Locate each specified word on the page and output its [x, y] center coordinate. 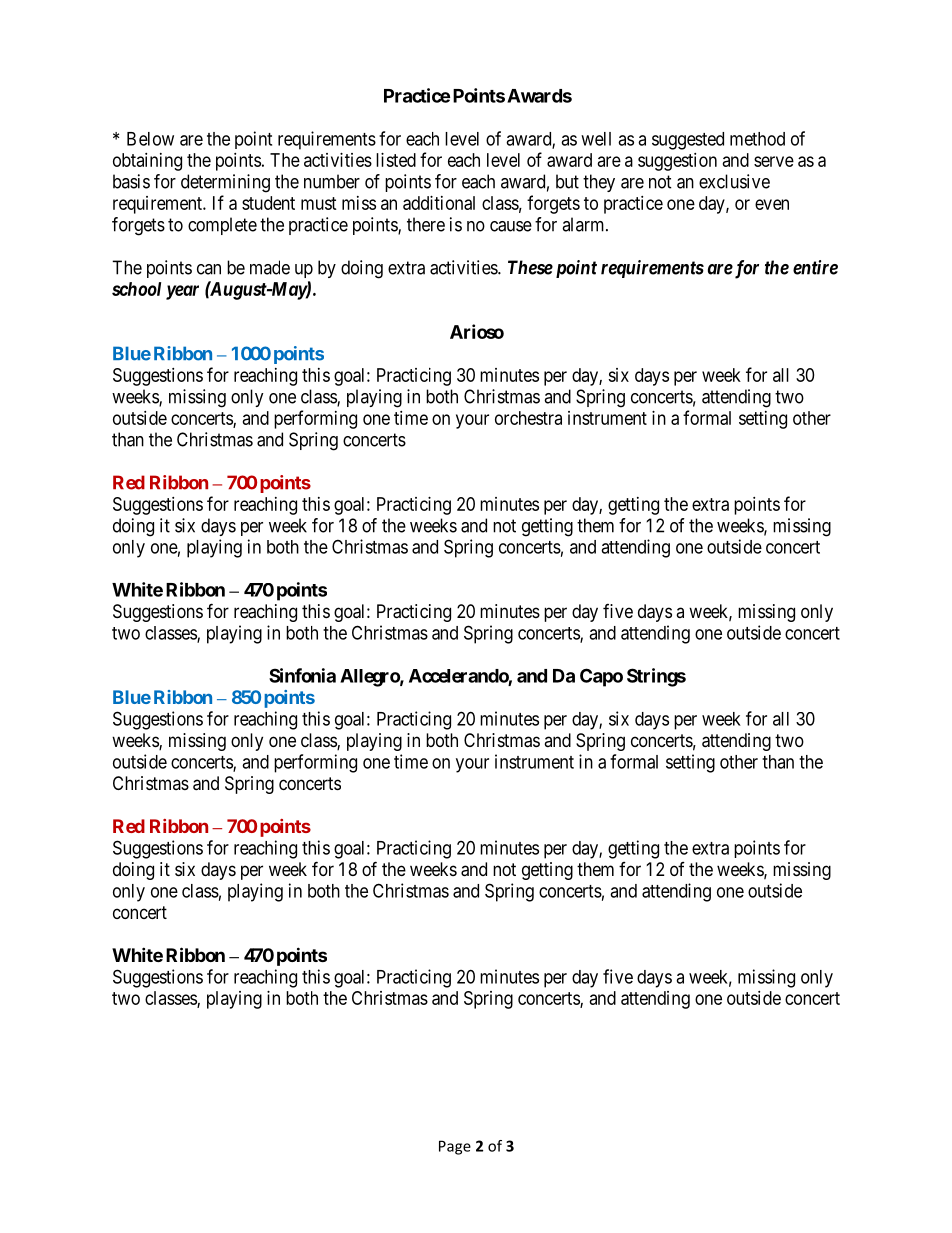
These [530, 267]
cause [511, 226]
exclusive [734, 181]
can [209, 269]
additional [439, 203]
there [426, 224]
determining [225, 183]
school [136, 289]
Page [455, 1147]
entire [815, 267]
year [182, 292]
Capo [601, 677]
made [270, 267]
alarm [584, 224]
